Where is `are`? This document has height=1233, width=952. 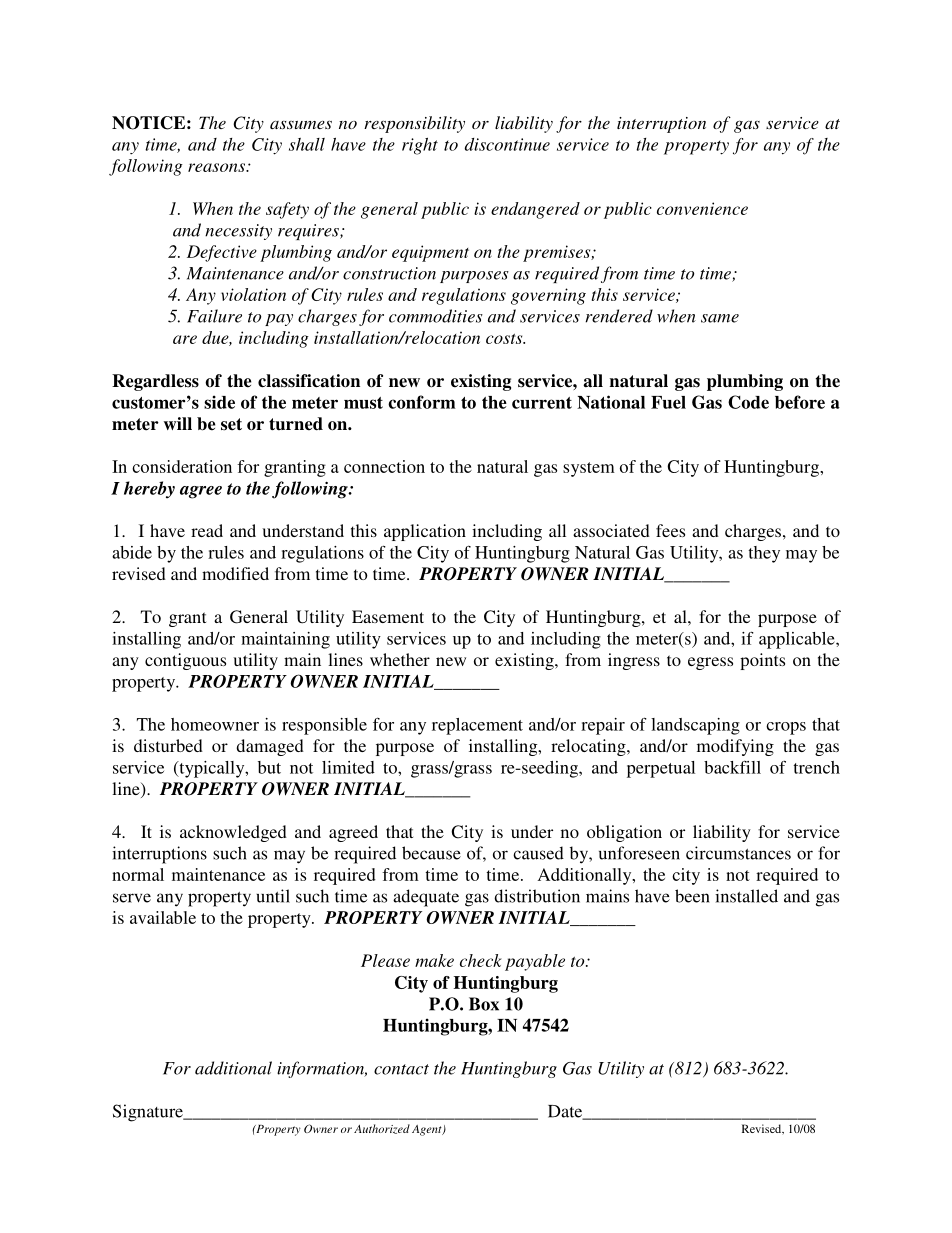
are is located at coordinates (185, 339).
